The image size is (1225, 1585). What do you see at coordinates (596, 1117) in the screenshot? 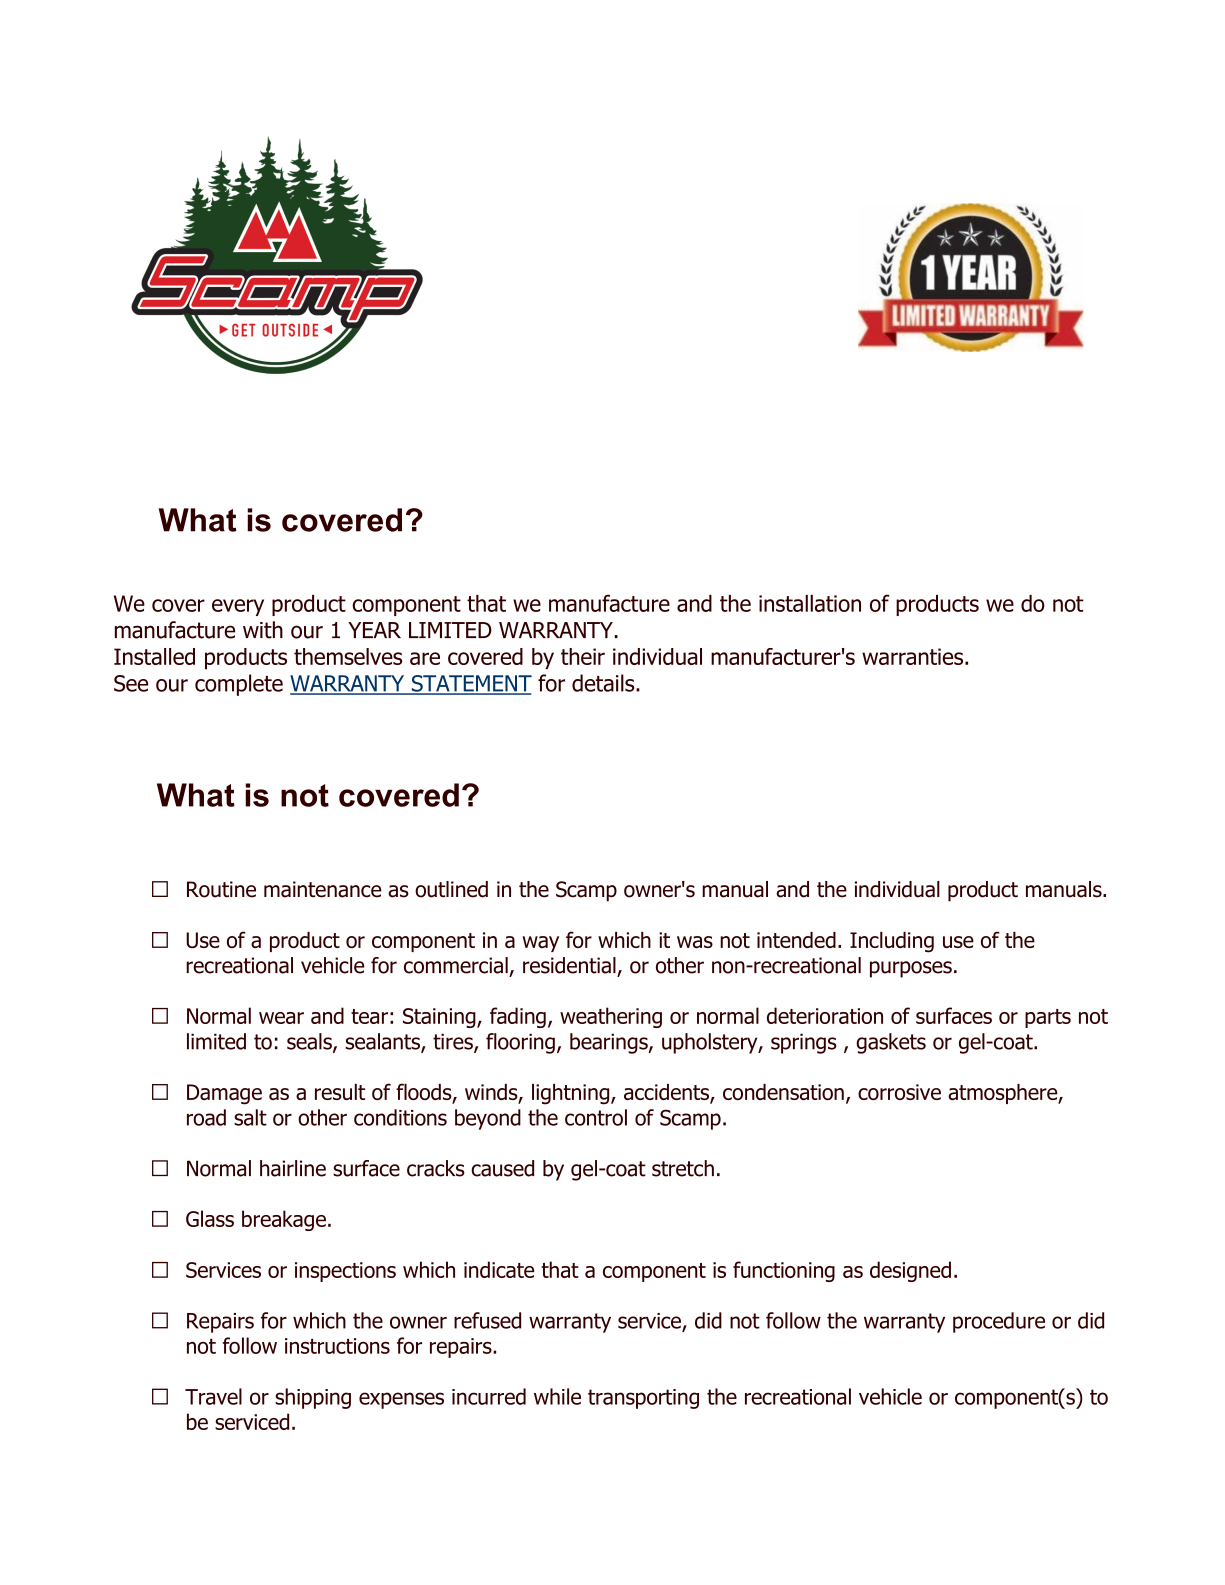
I see `control` at bounding box center [596, 1117].
